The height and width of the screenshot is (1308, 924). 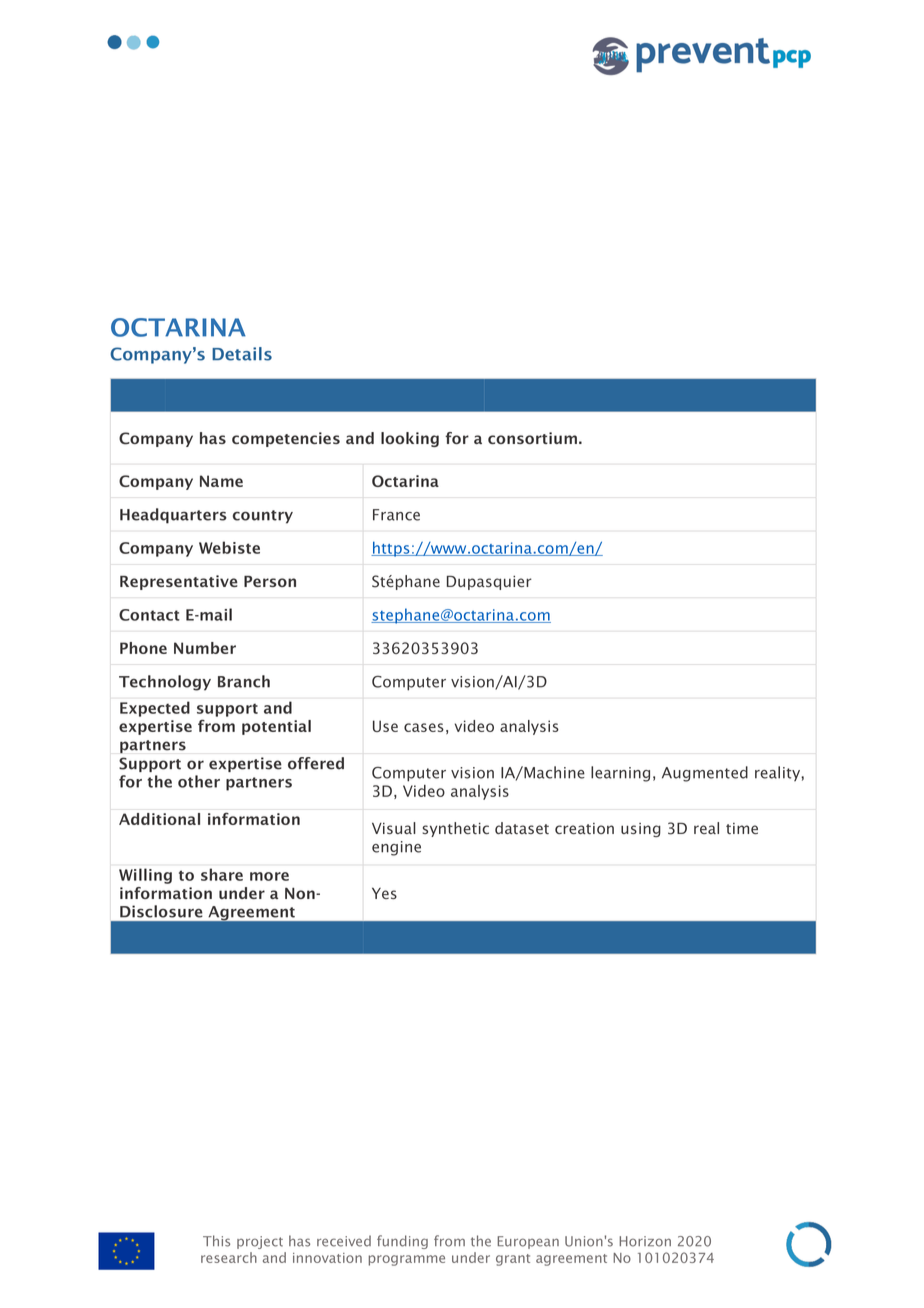 What do you see at coordinates (199, 781) in the screenshot?
I see `other` at bounding box center [199, 781].
